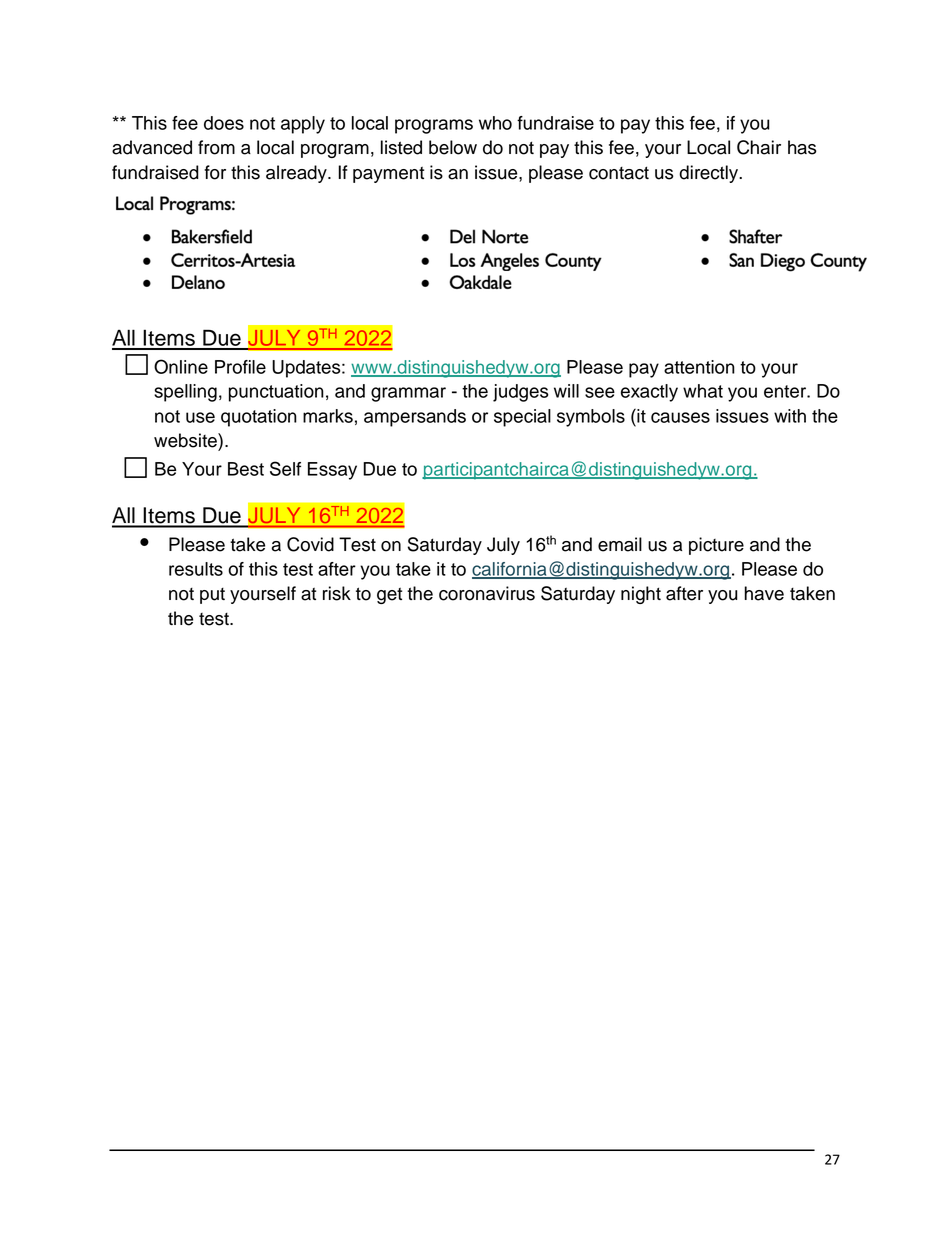 This screenshot has width=952, height=1233. Describe the element at coordinates (487, 593) in the screenshot. I see `coronavirus` at that location.
